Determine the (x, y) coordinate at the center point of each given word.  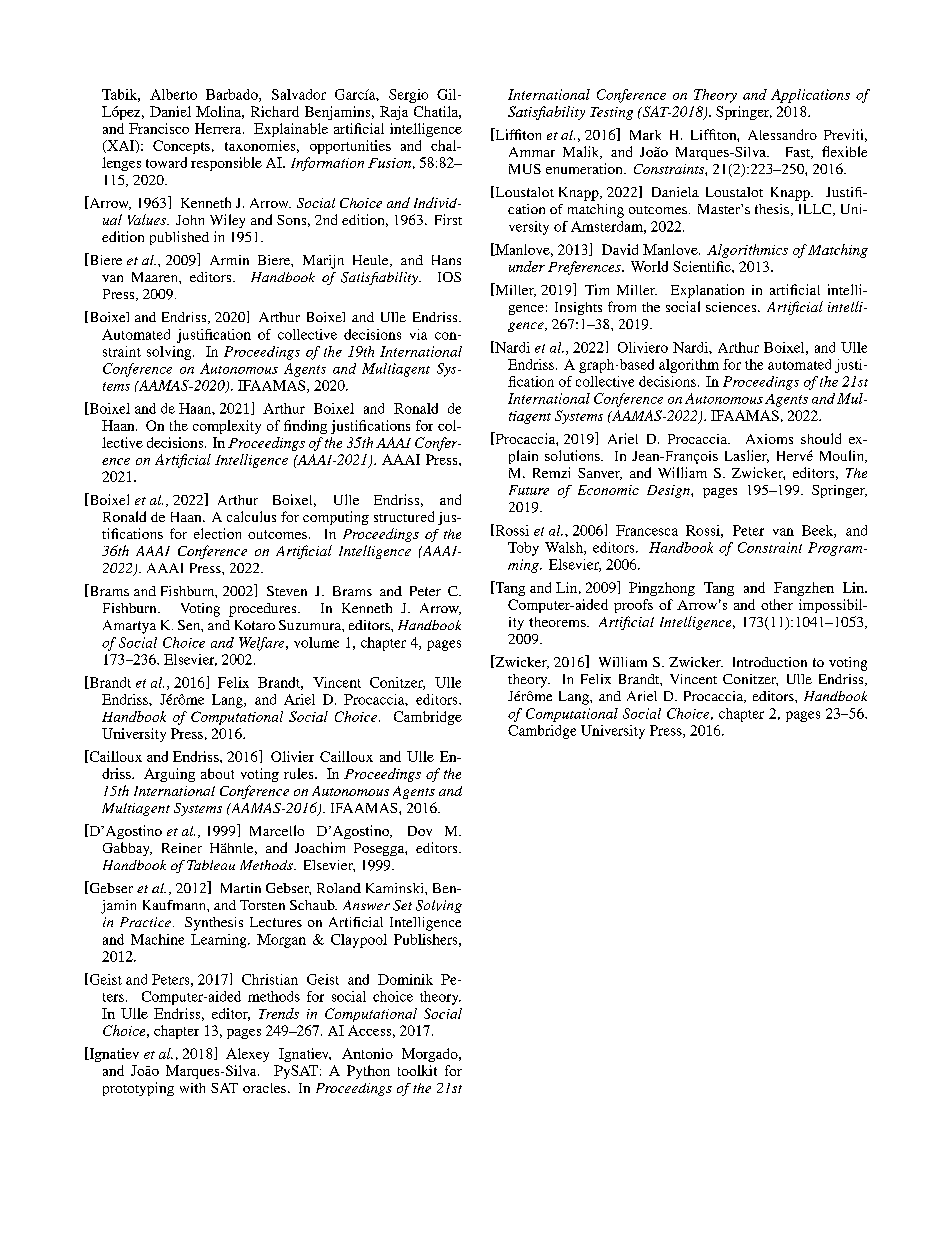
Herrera (219, 128)
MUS (525, 169)
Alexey (247, 1055)
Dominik (405, 979)
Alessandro (782, 134)
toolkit (417, 1070)
